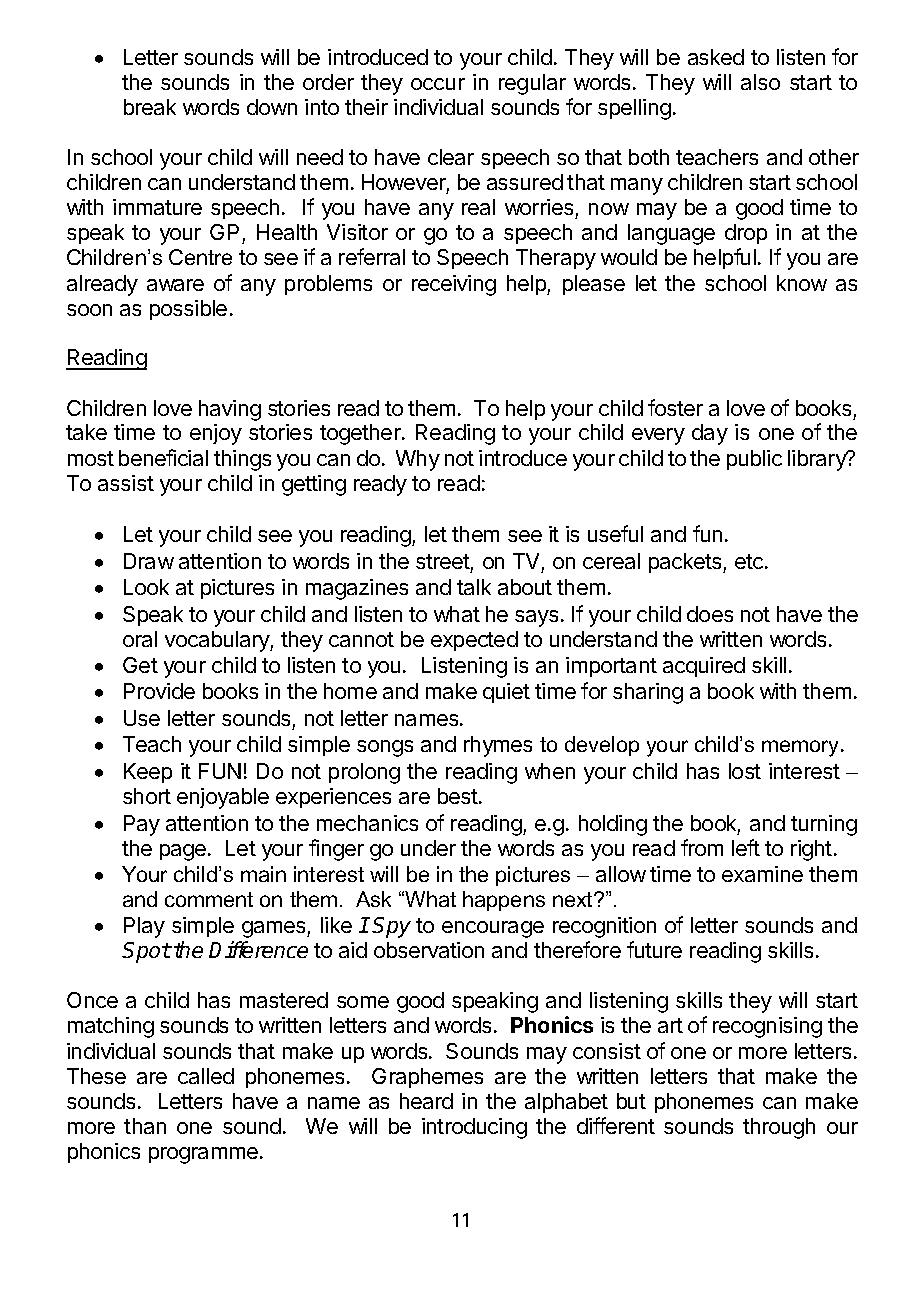 The image size is (924, 1308). Describe the element at coordinates (438, 84) in the screenshot. I see `occur` at that location.
